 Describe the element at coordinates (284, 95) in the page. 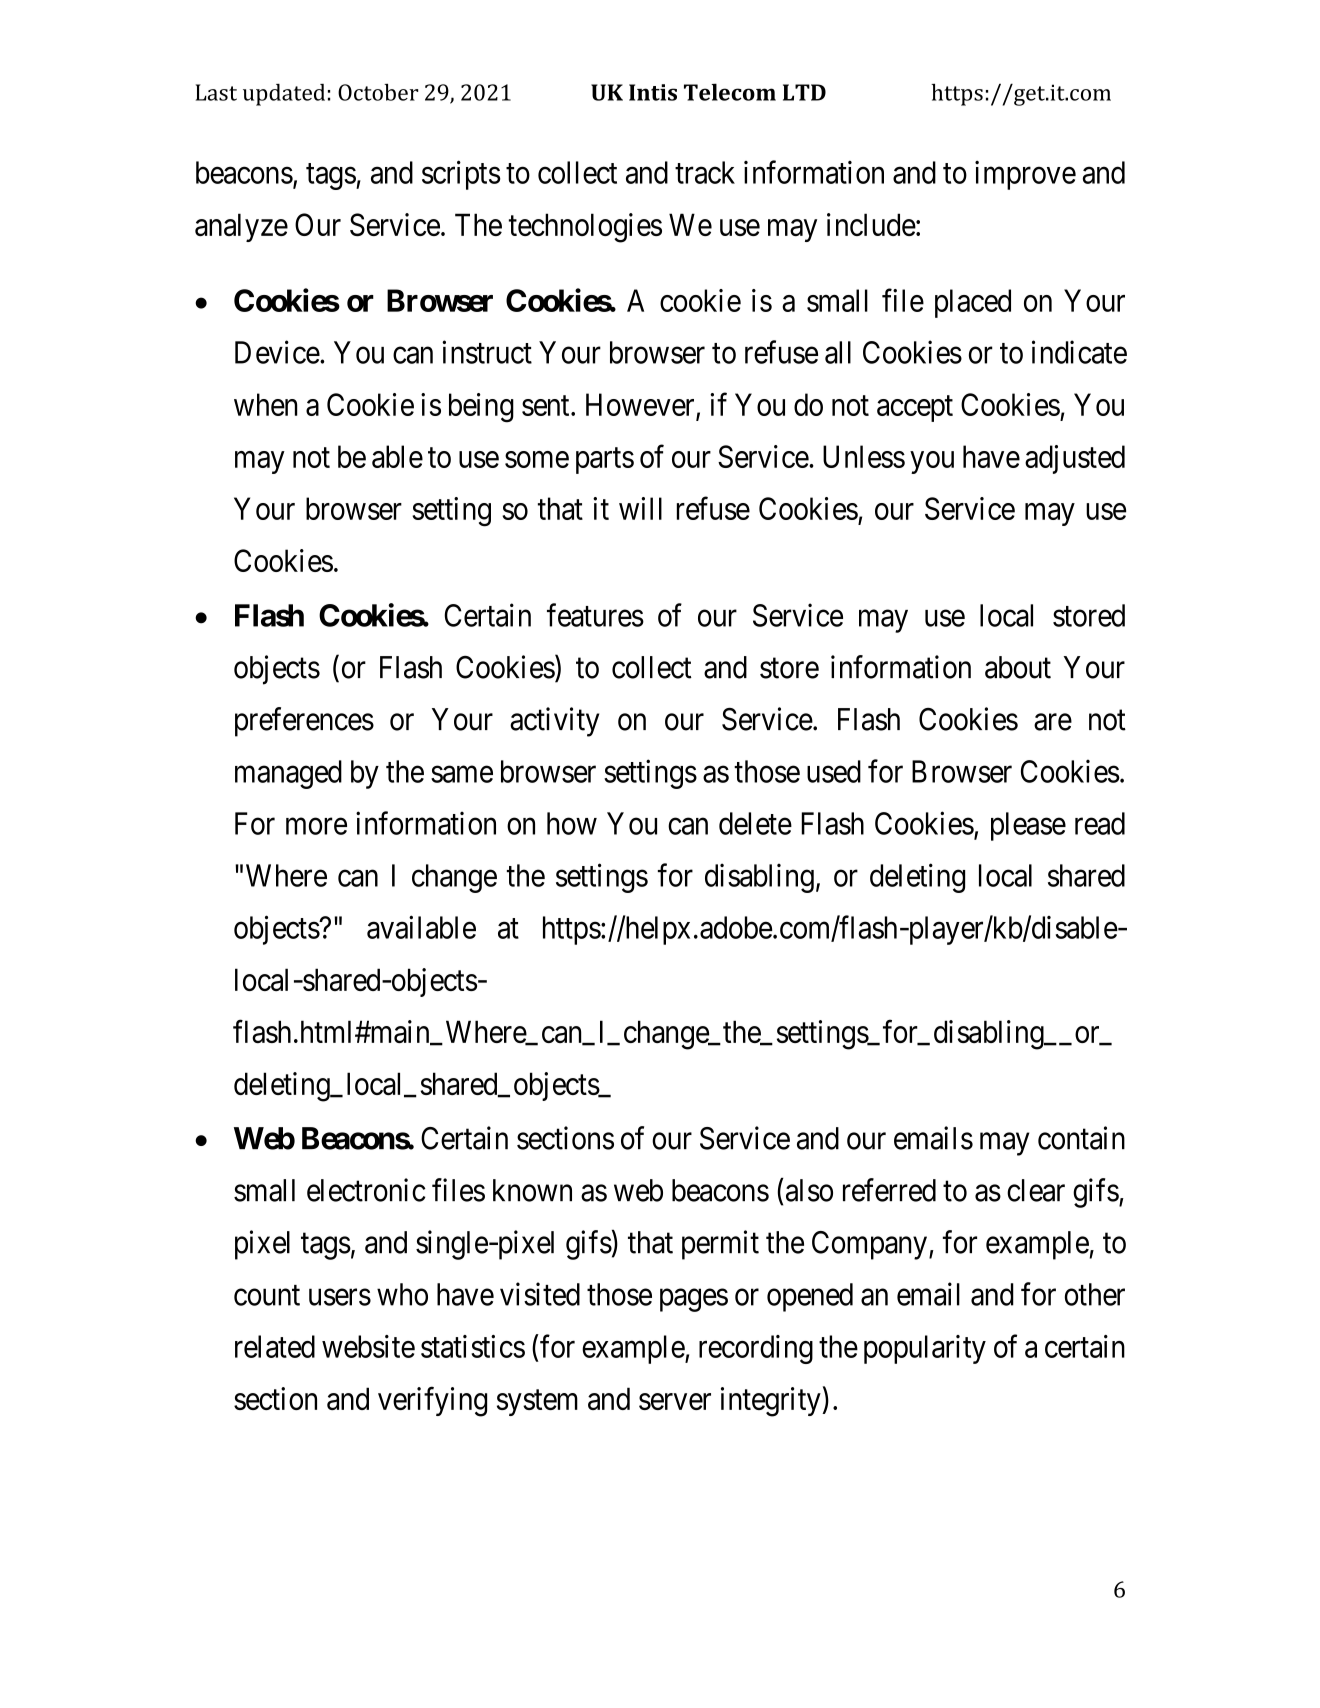

I see `updated` at that location.
